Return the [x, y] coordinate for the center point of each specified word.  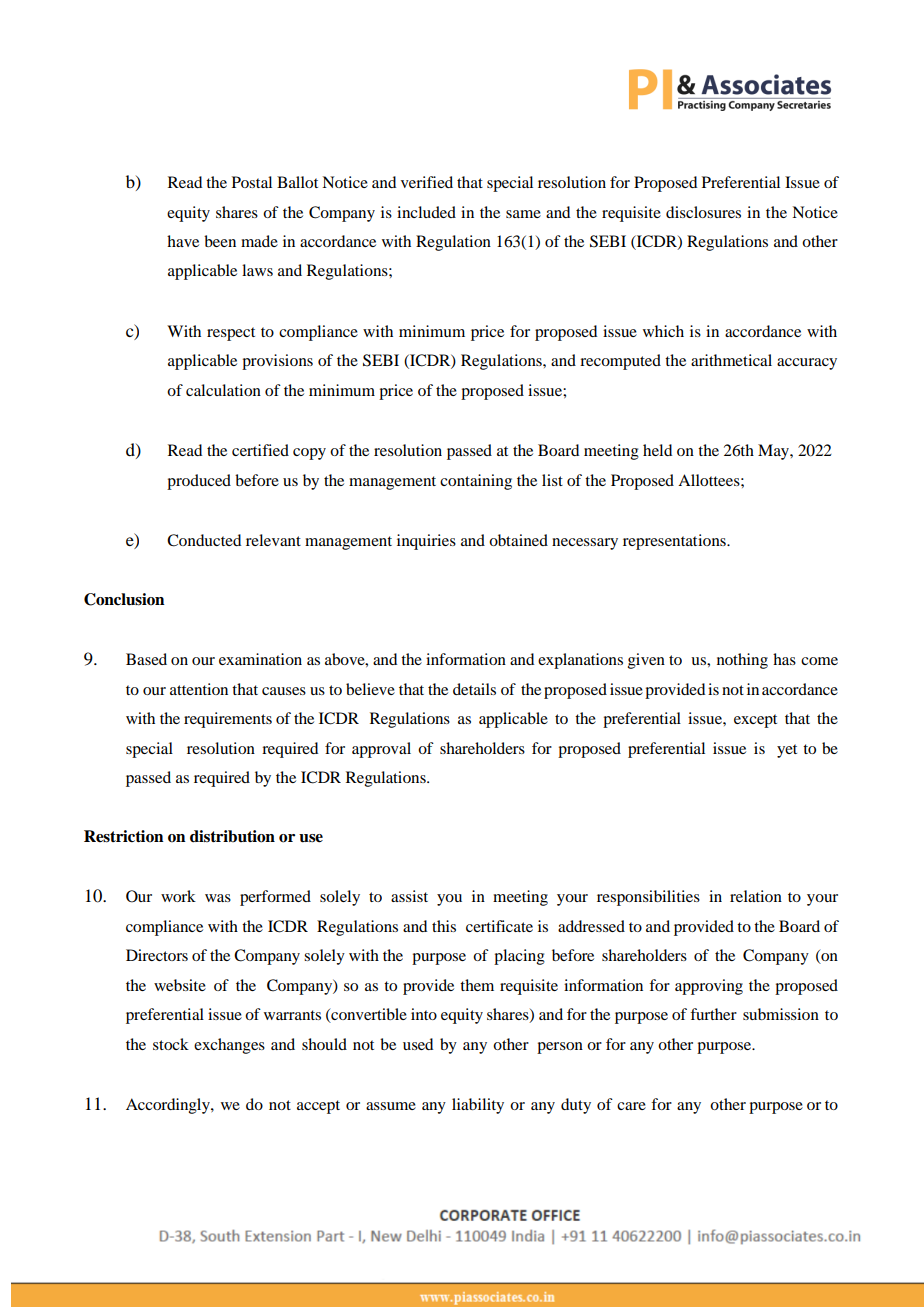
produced [199, 482]
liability [478, 1106]
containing [476, 482]
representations [675, 542]
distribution [232, 836]
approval [381, 750]
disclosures [703, 212]
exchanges [229, 1046]
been [220, 241]
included [426, 212]
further [713, 1014]
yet [787, 751]
